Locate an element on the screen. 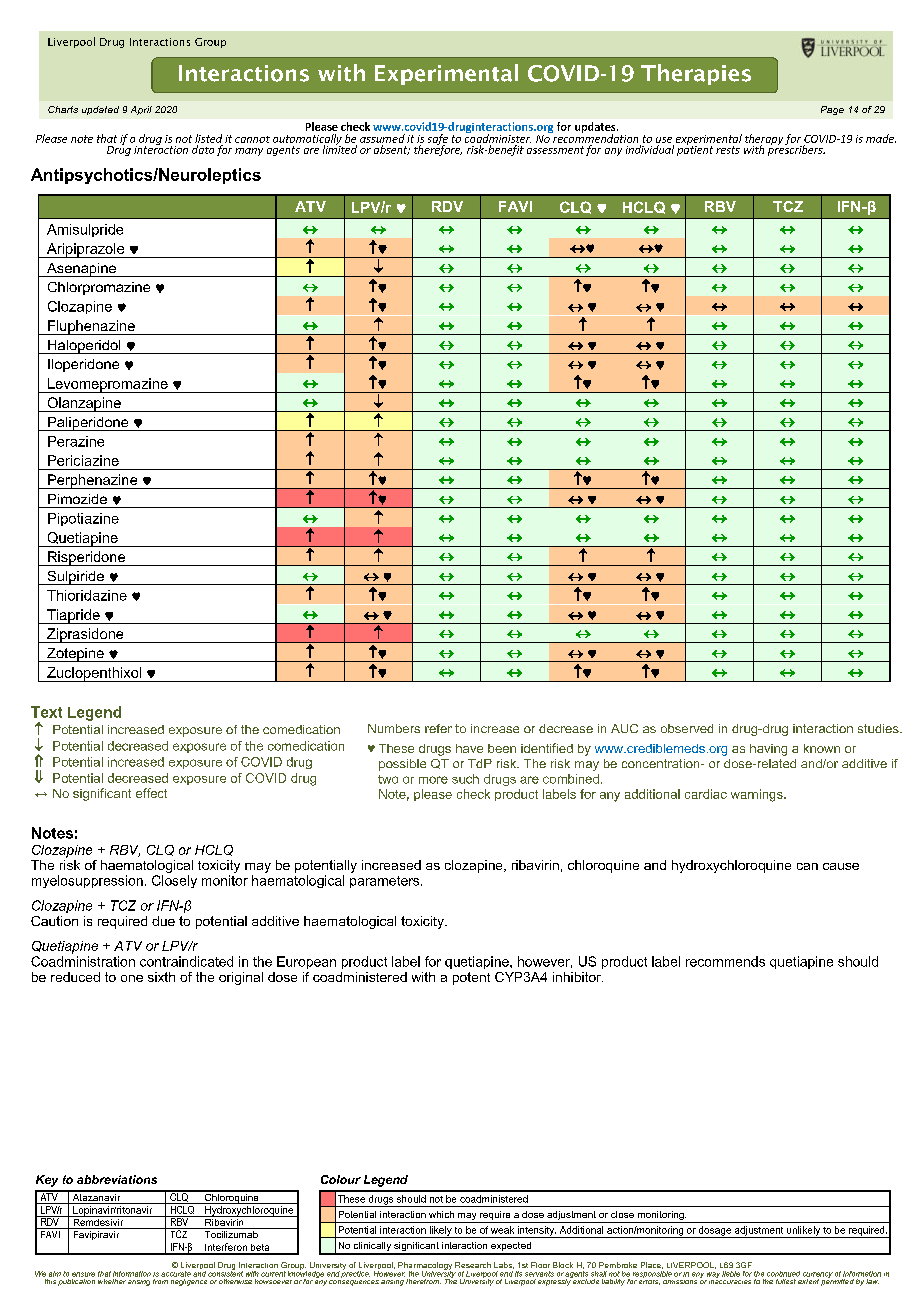 This screenshot has width=924, height=1308. having is located at coordinates (768, 750).
